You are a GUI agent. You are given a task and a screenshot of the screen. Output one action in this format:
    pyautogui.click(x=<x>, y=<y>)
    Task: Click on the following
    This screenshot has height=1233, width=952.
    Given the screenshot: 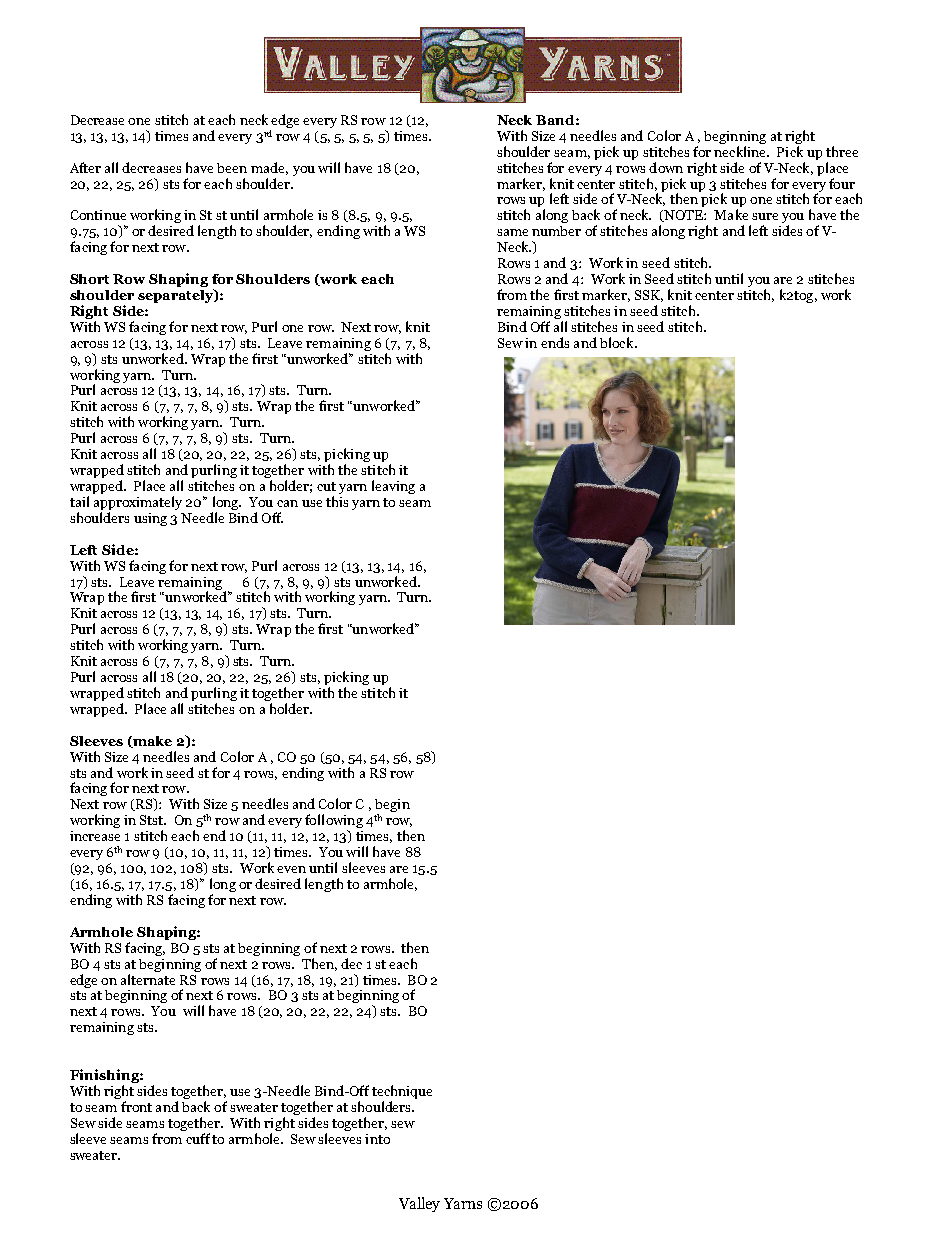 What is the action you would take?
    pyautogui.click(x=334, y=822)
